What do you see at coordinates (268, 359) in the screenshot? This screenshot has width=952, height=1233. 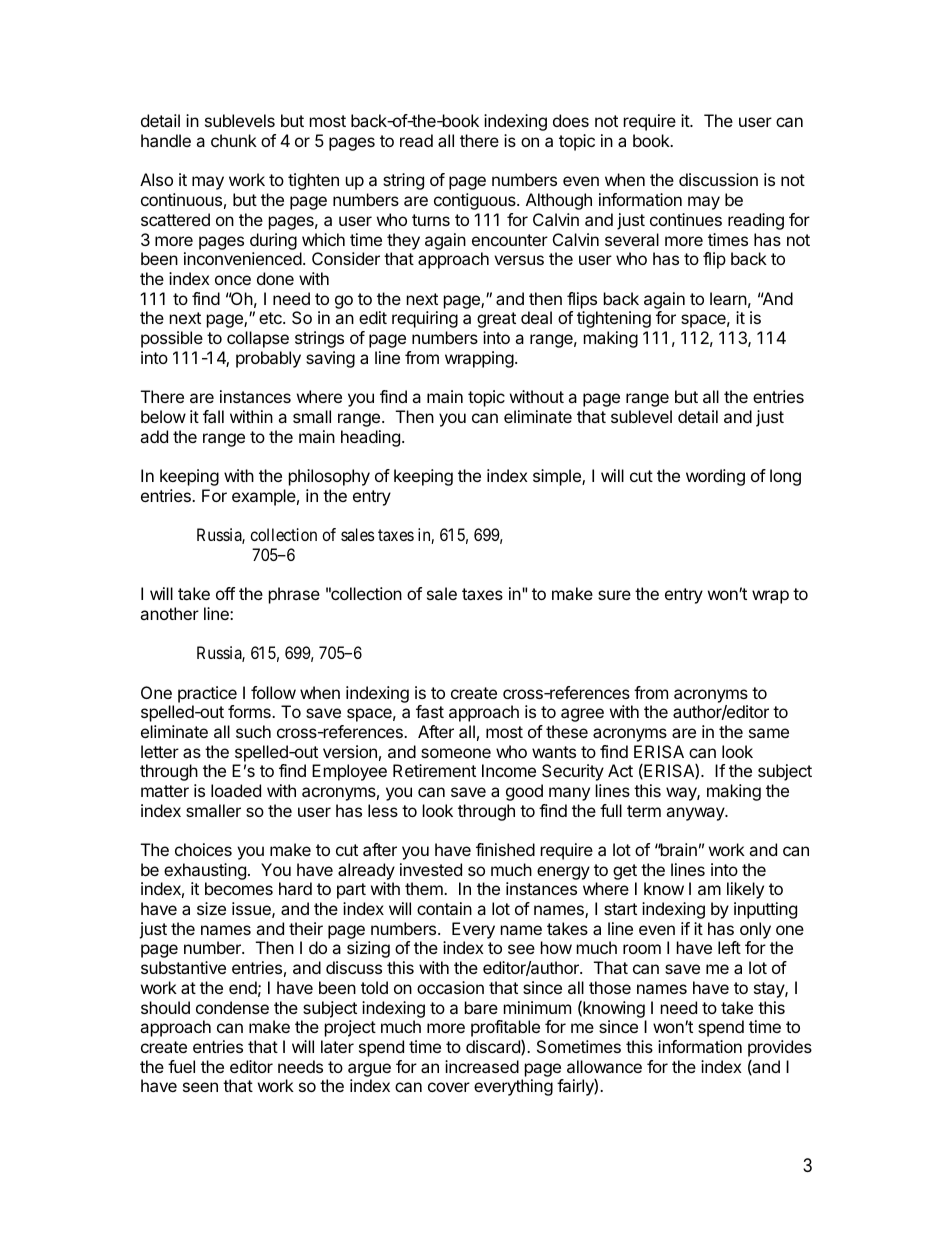 I see `probably` at bounding box center [268, 359].
